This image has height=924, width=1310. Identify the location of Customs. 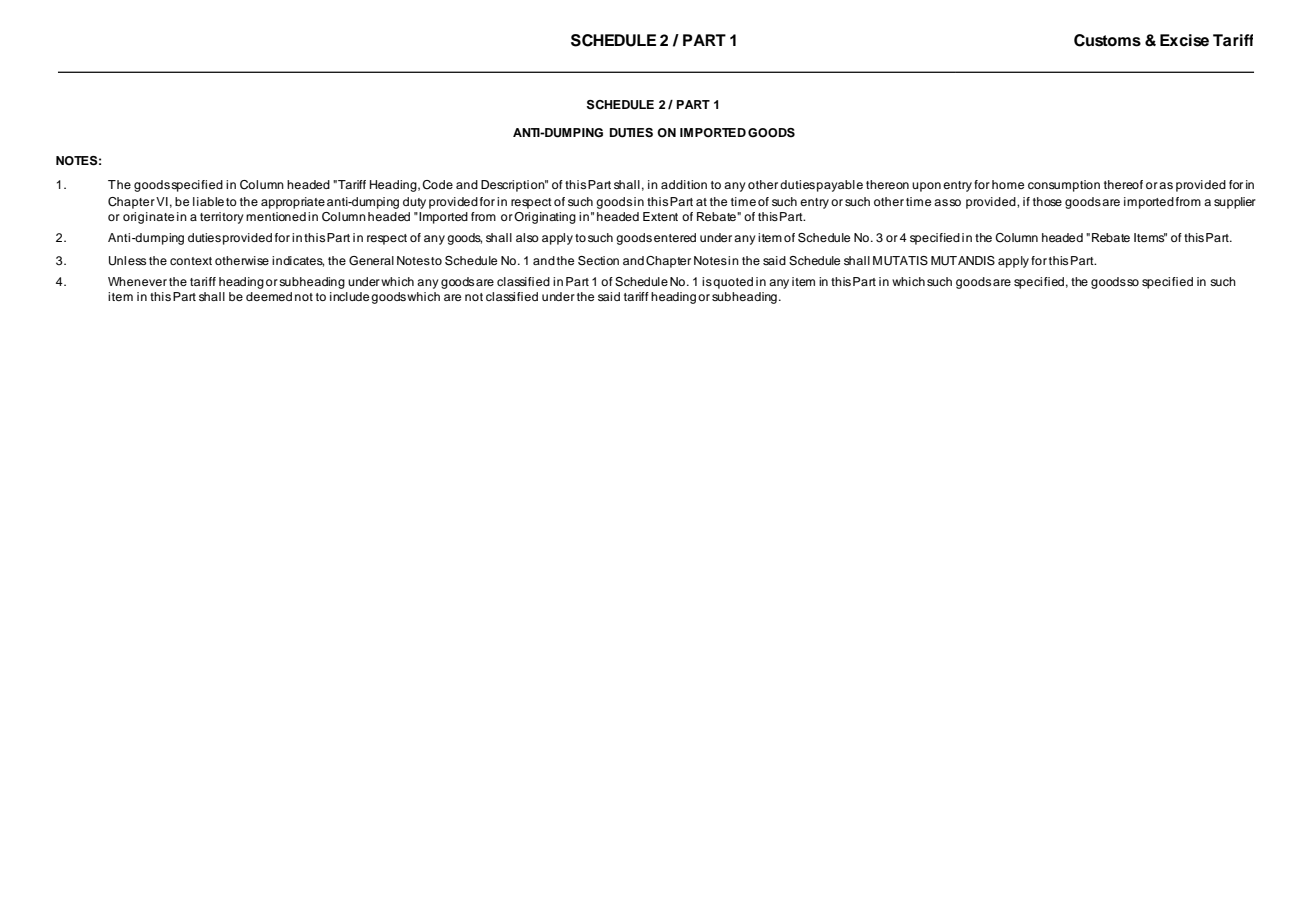
(1107, 40).
